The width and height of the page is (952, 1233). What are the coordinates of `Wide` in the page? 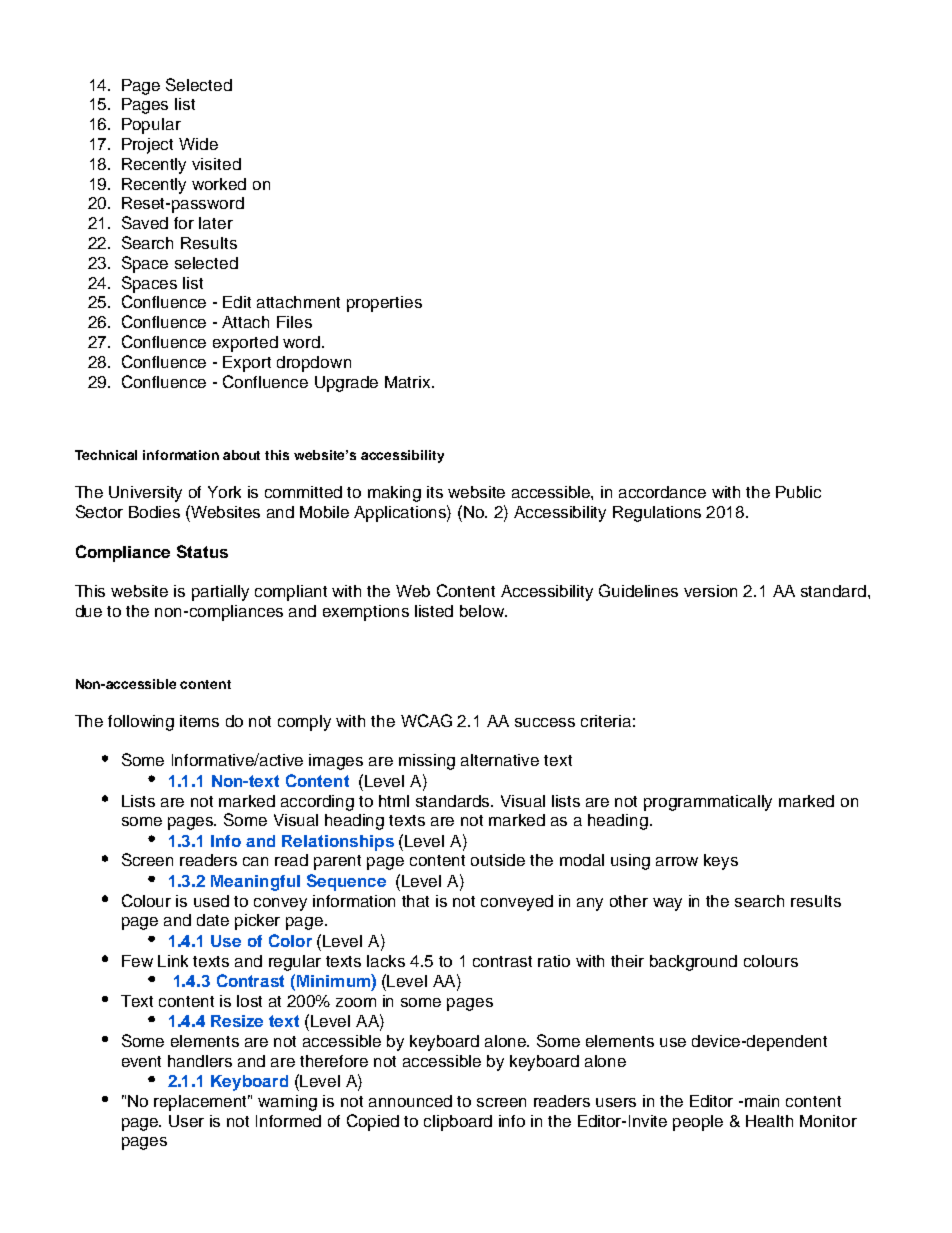 It's located at (198, 144).
